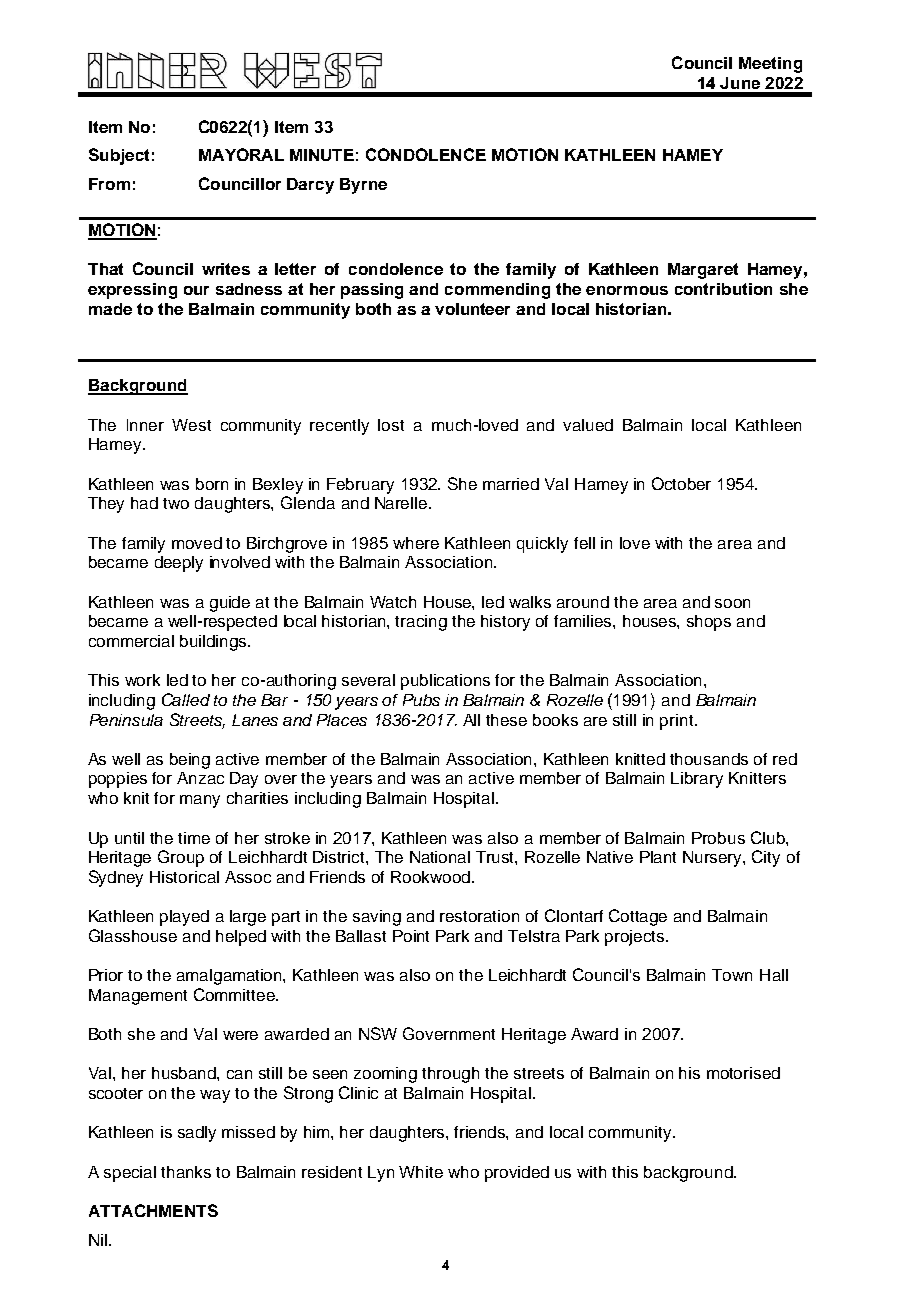  Describe the element at coordinates (363, 186) in the screenshot. I see `Byrne` at that location.
